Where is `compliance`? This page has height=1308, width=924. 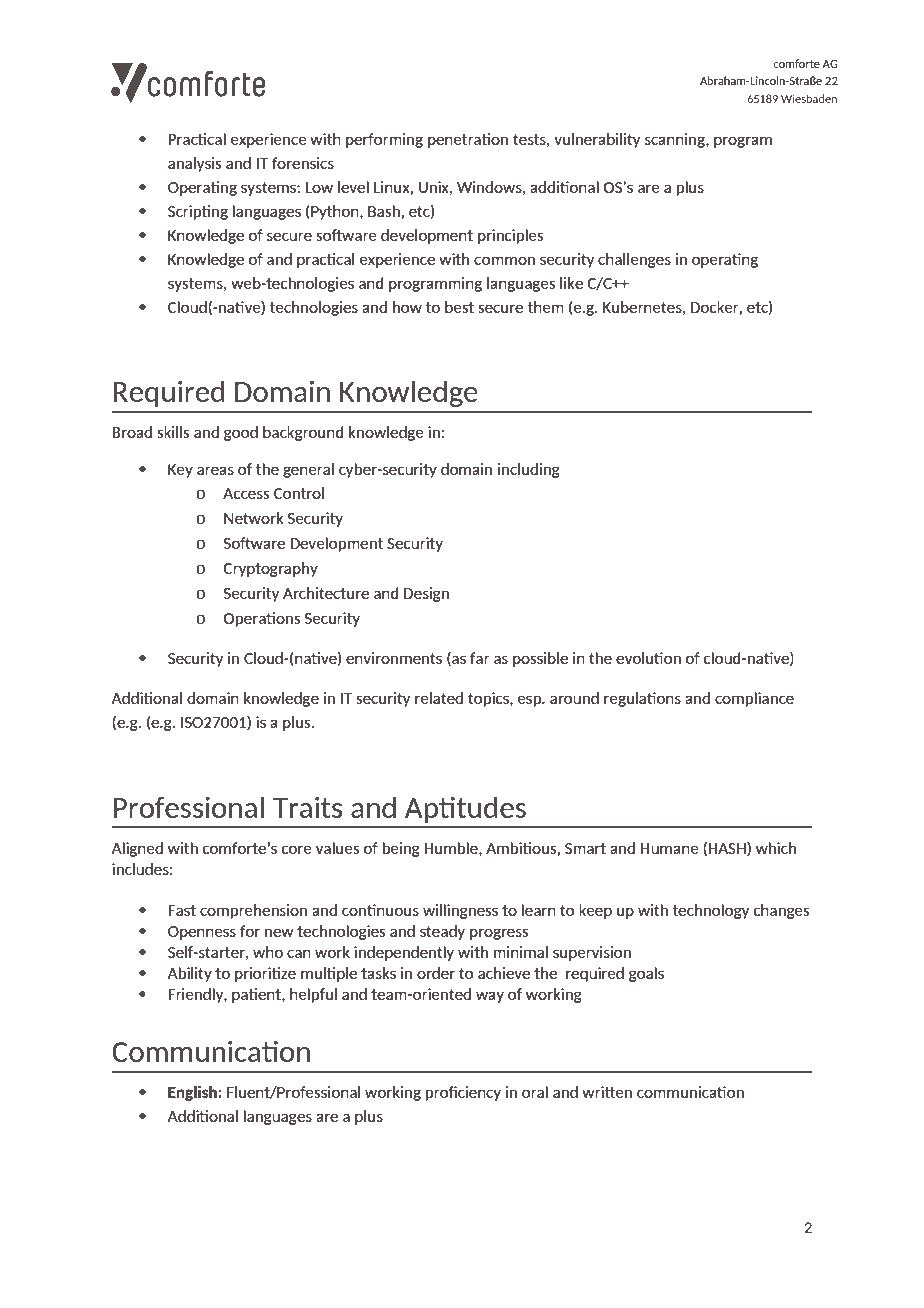
compliance is located at coordinates (754, 699).
